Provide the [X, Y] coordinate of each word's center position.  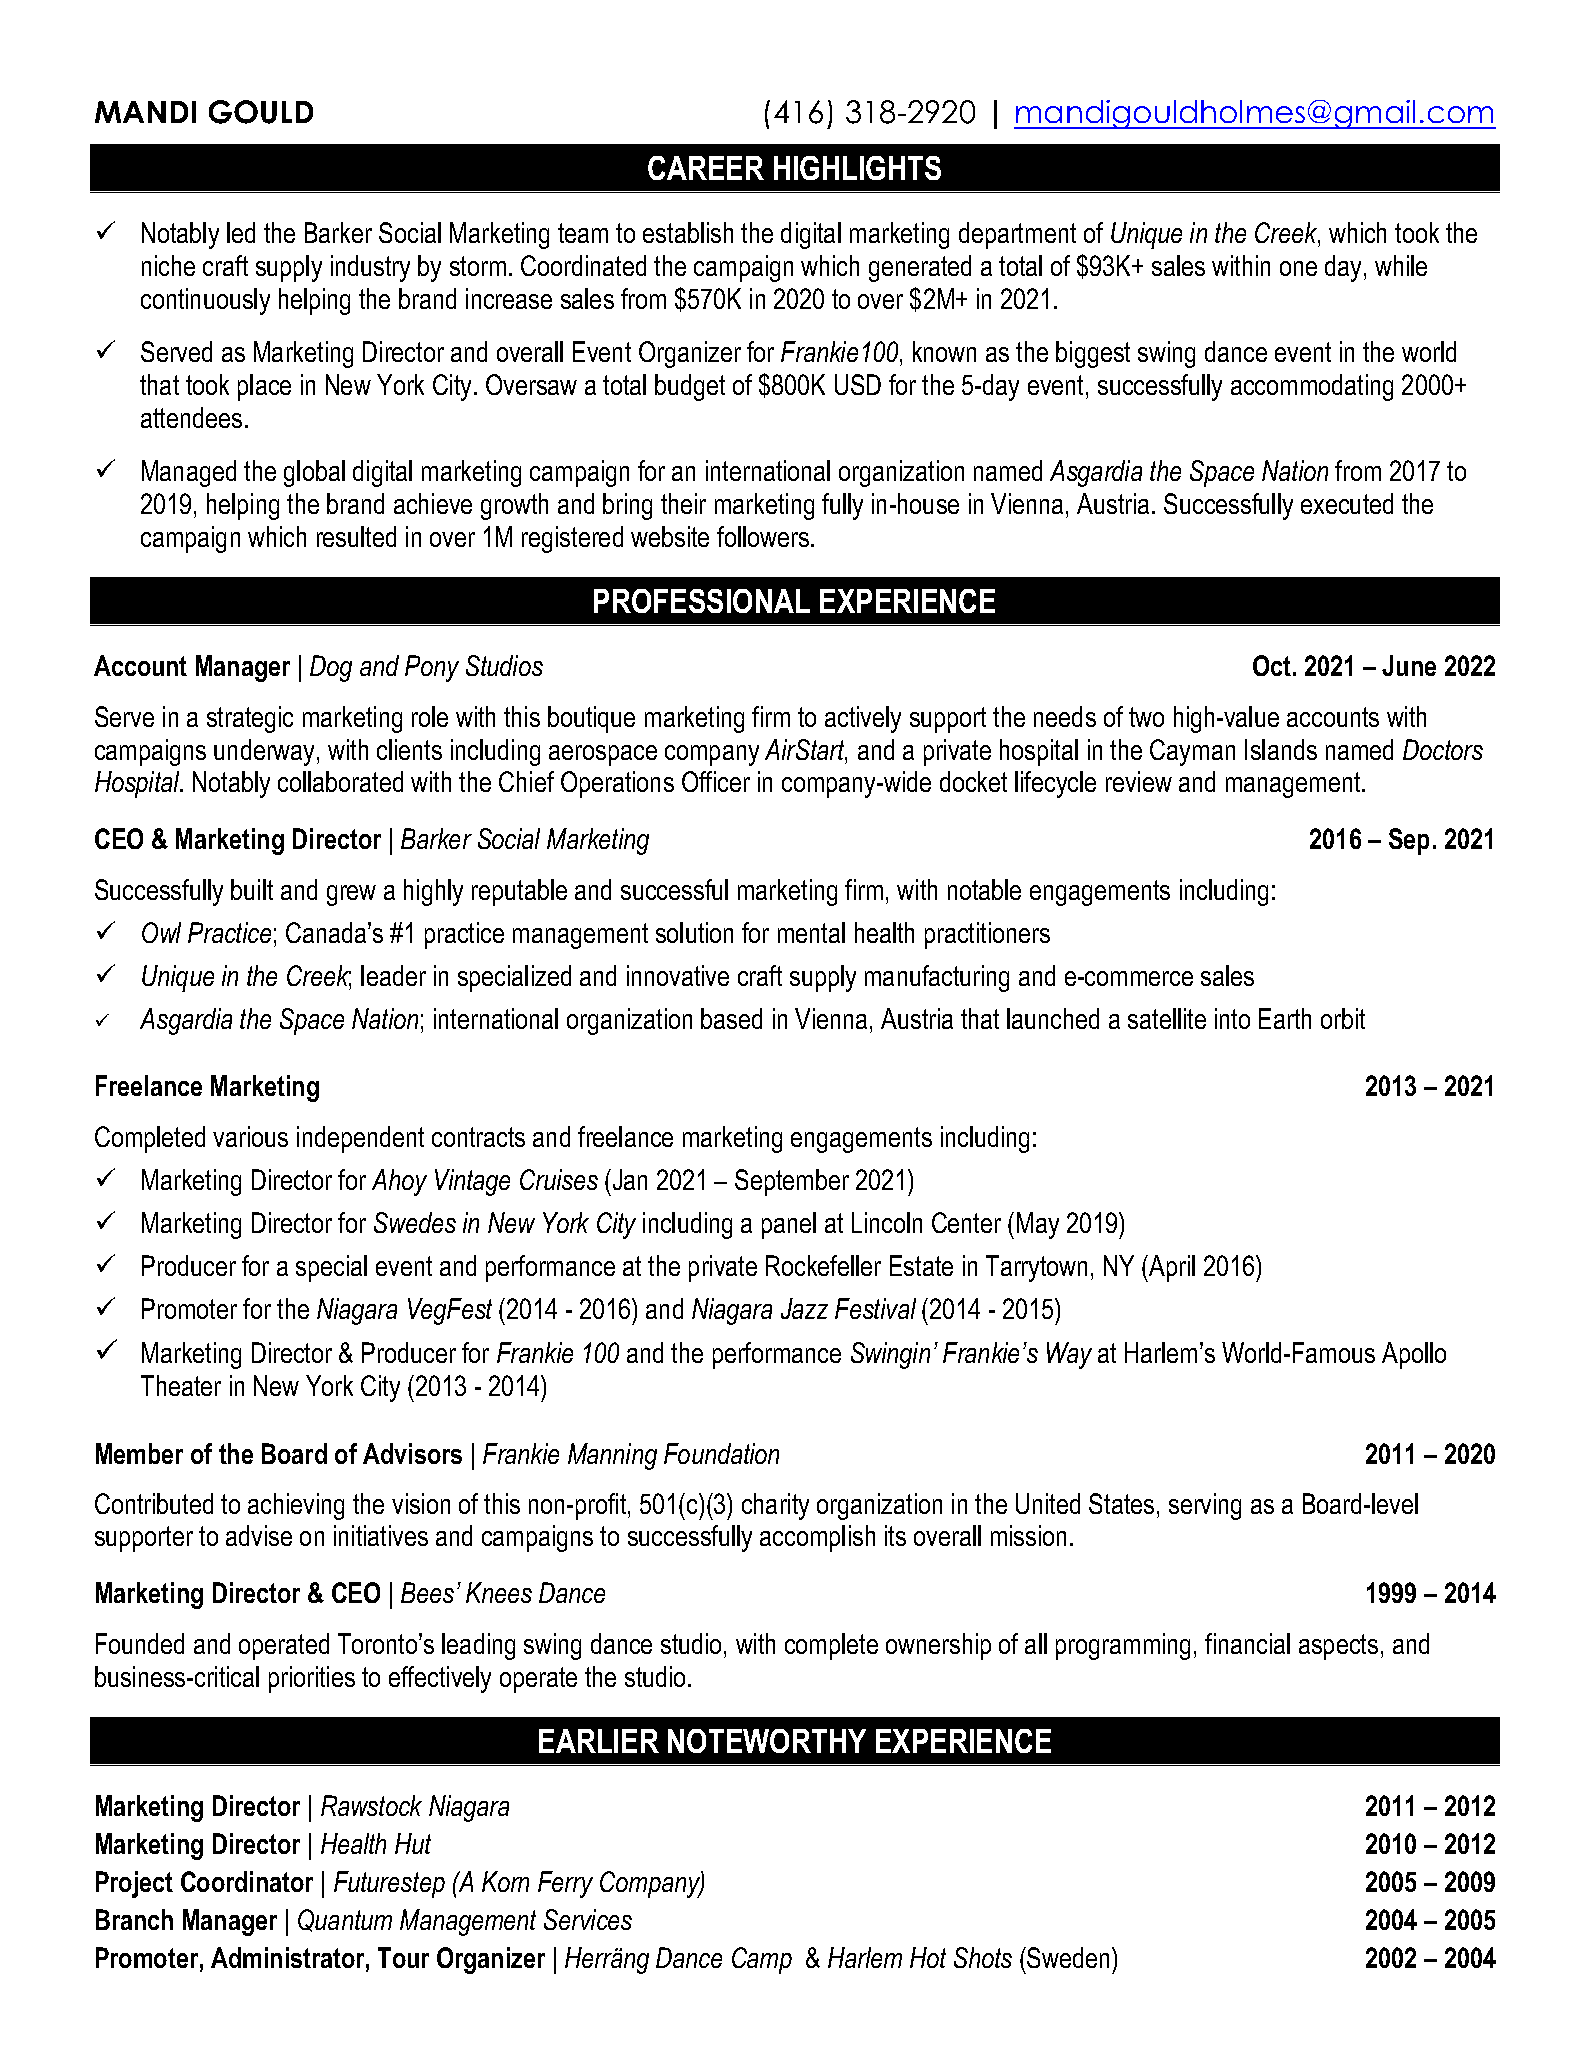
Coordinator [247, 1881]
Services [588, 1919]
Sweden [1067, 1957]
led [241, 232]
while [1401, 265]
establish [688, 232]
